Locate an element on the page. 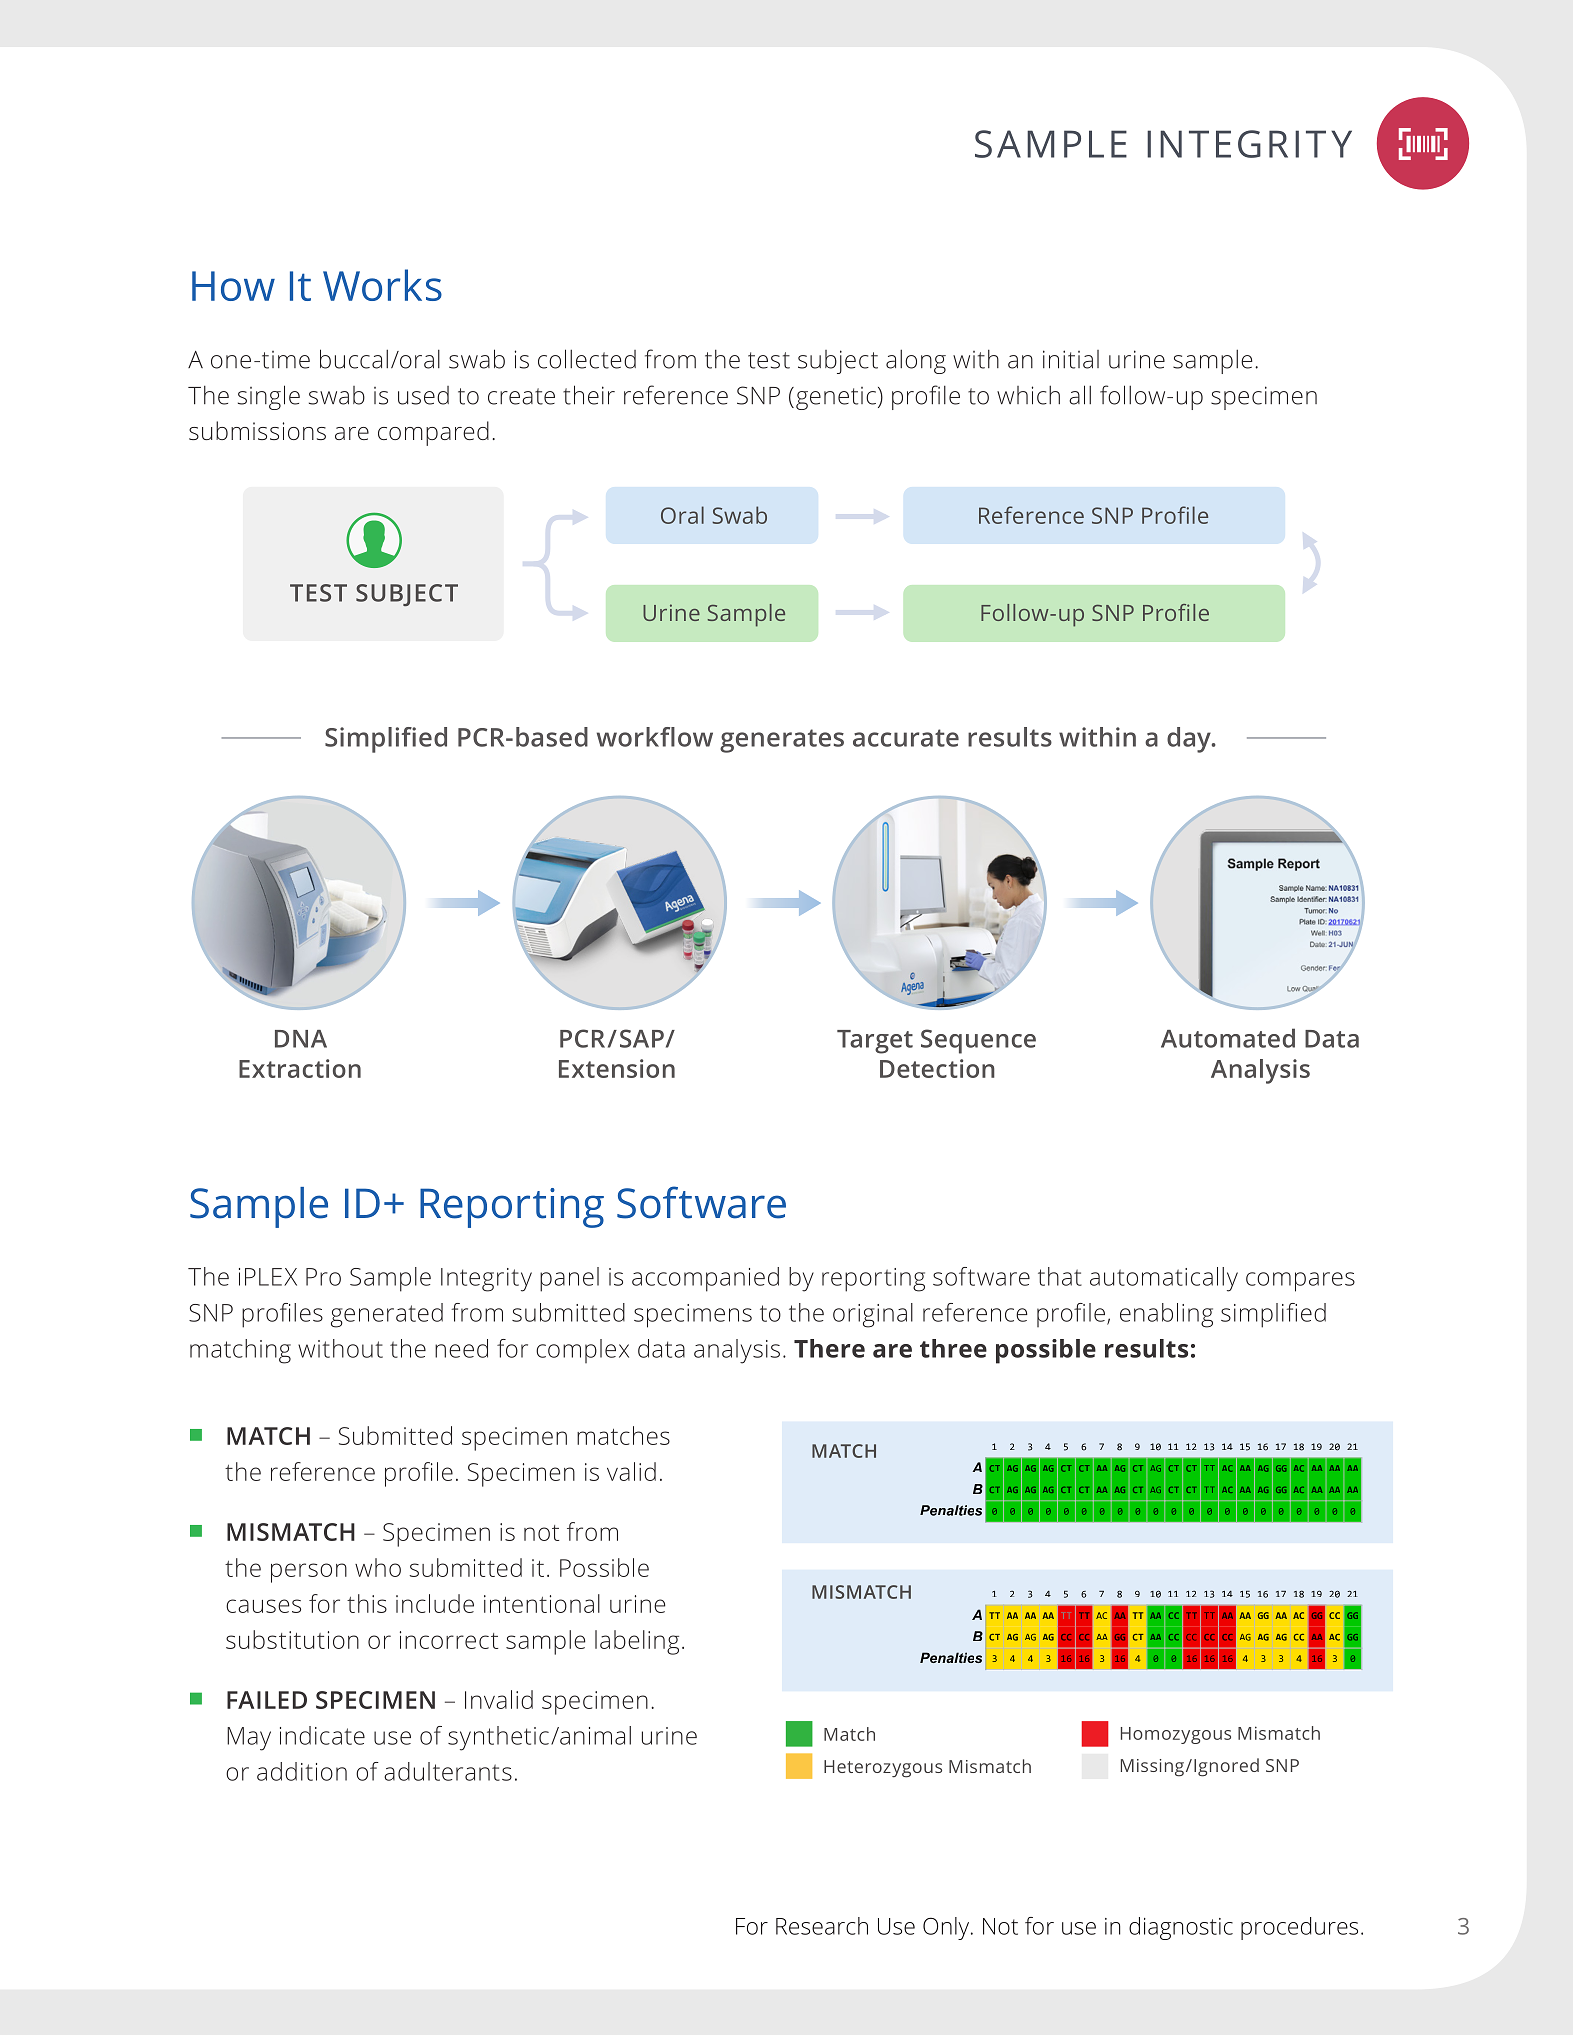  Automated is located at coordinates (1228, 1038).
